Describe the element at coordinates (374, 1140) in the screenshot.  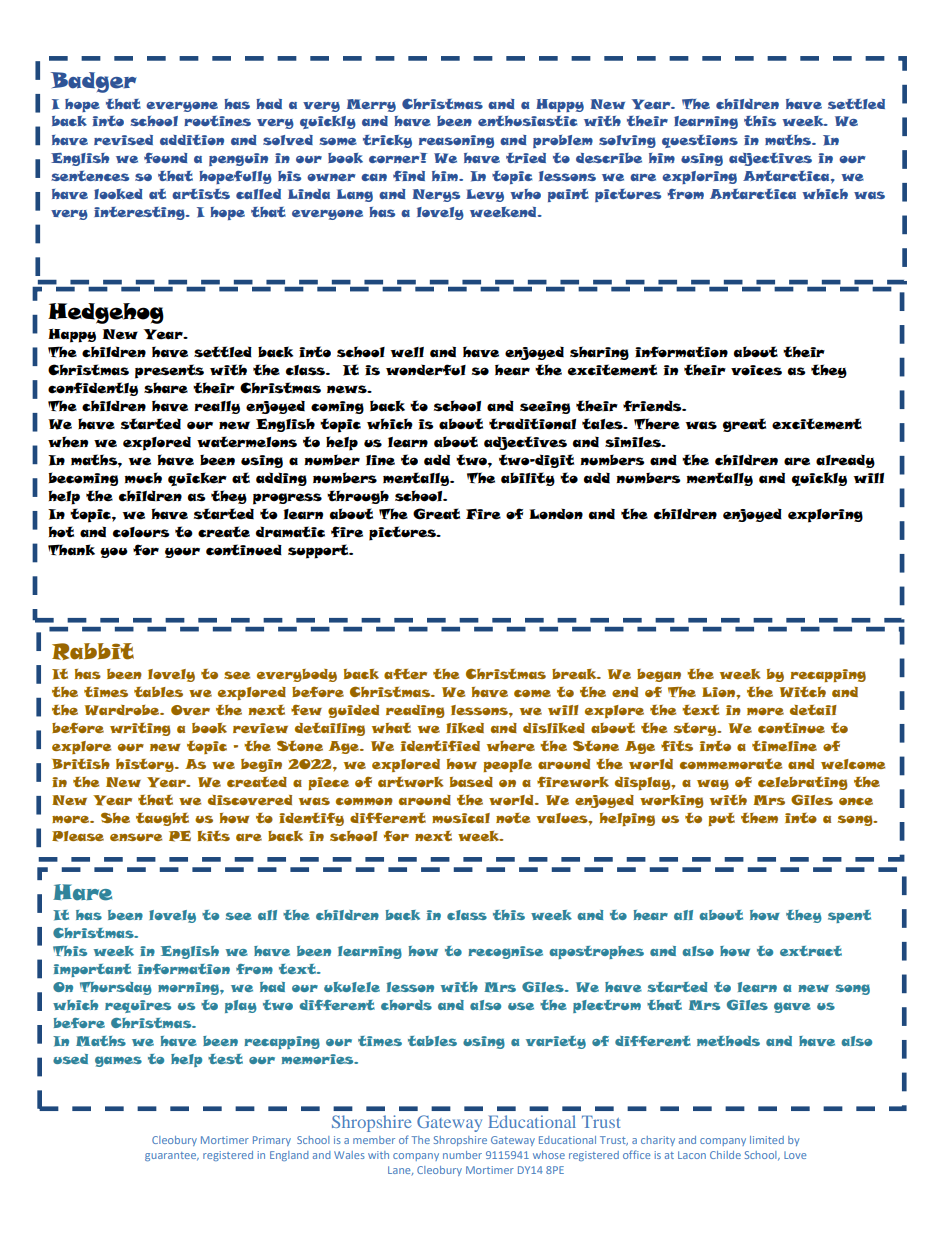
I see `member` at that location.
